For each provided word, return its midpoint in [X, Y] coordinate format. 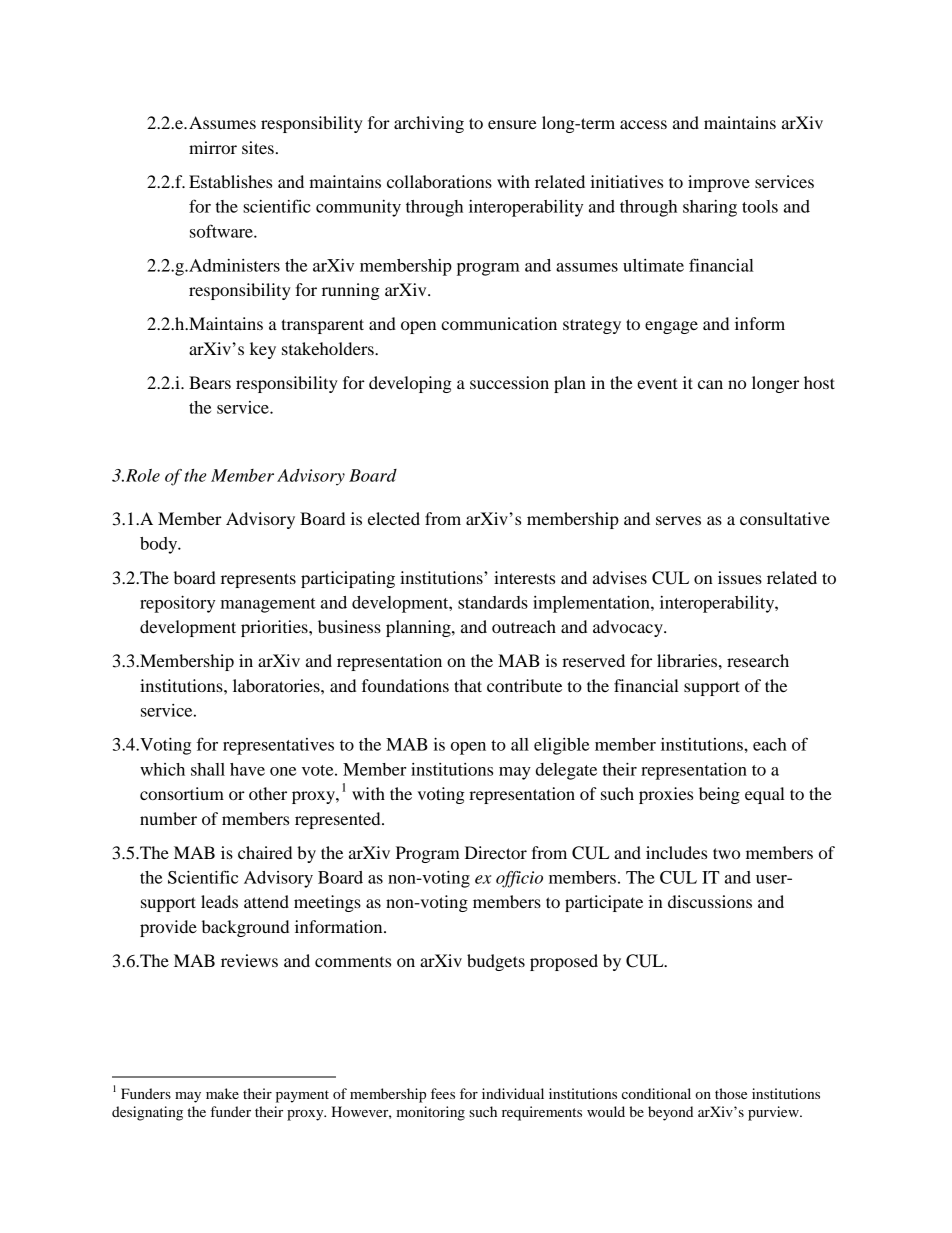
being [719, 795]
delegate [566, 771]
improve [719, 183]
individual [513, 1093]
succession [509, 382]
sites [258, 147]
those [731, 1093]
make [222, 1093]
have [247, 769]
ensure [512, 124]
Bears [210, 382]
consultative [785, 518]
